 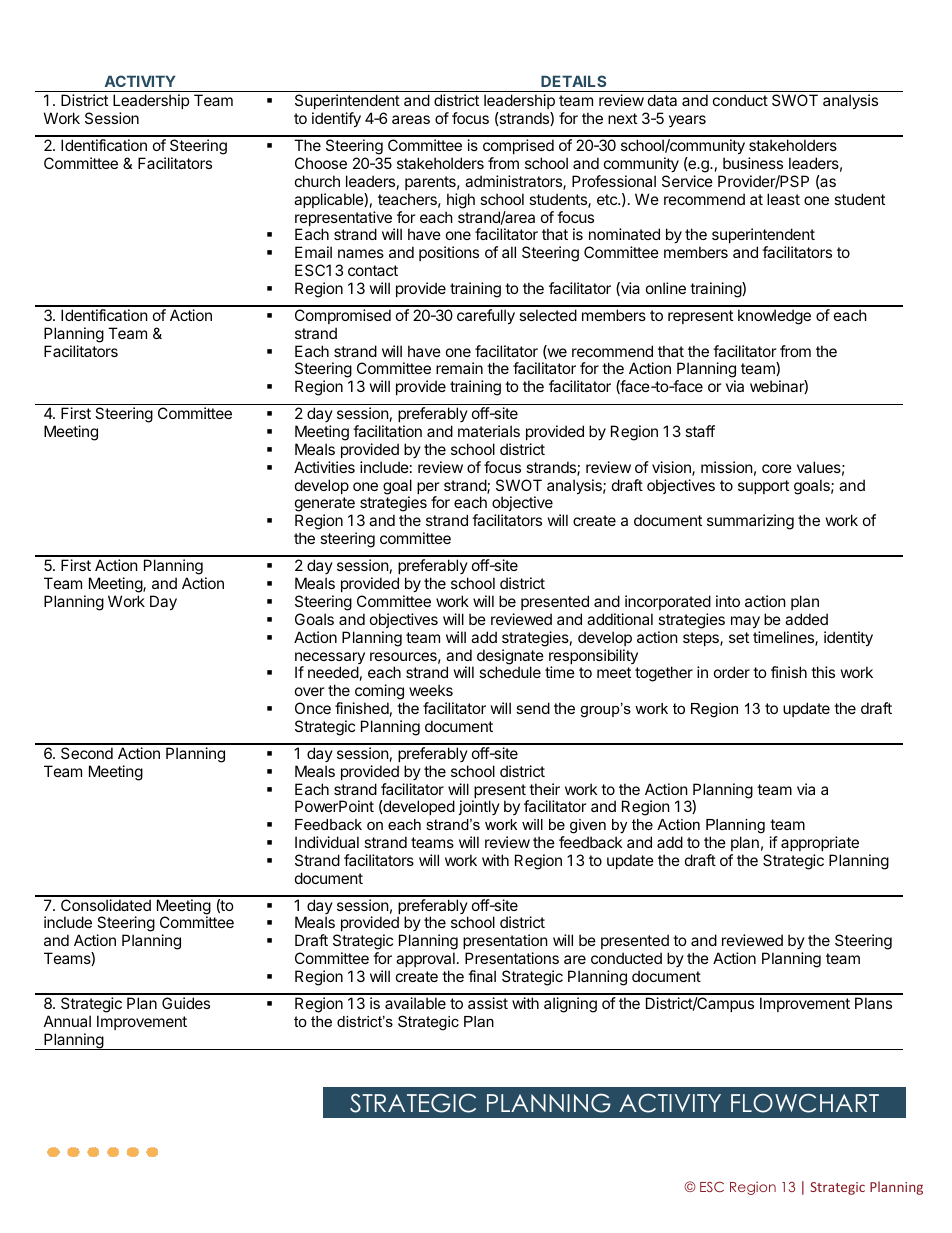 What do you see at coordinates (336, 119) in the page?
I see `identify` at bounding box center [336, 119].
